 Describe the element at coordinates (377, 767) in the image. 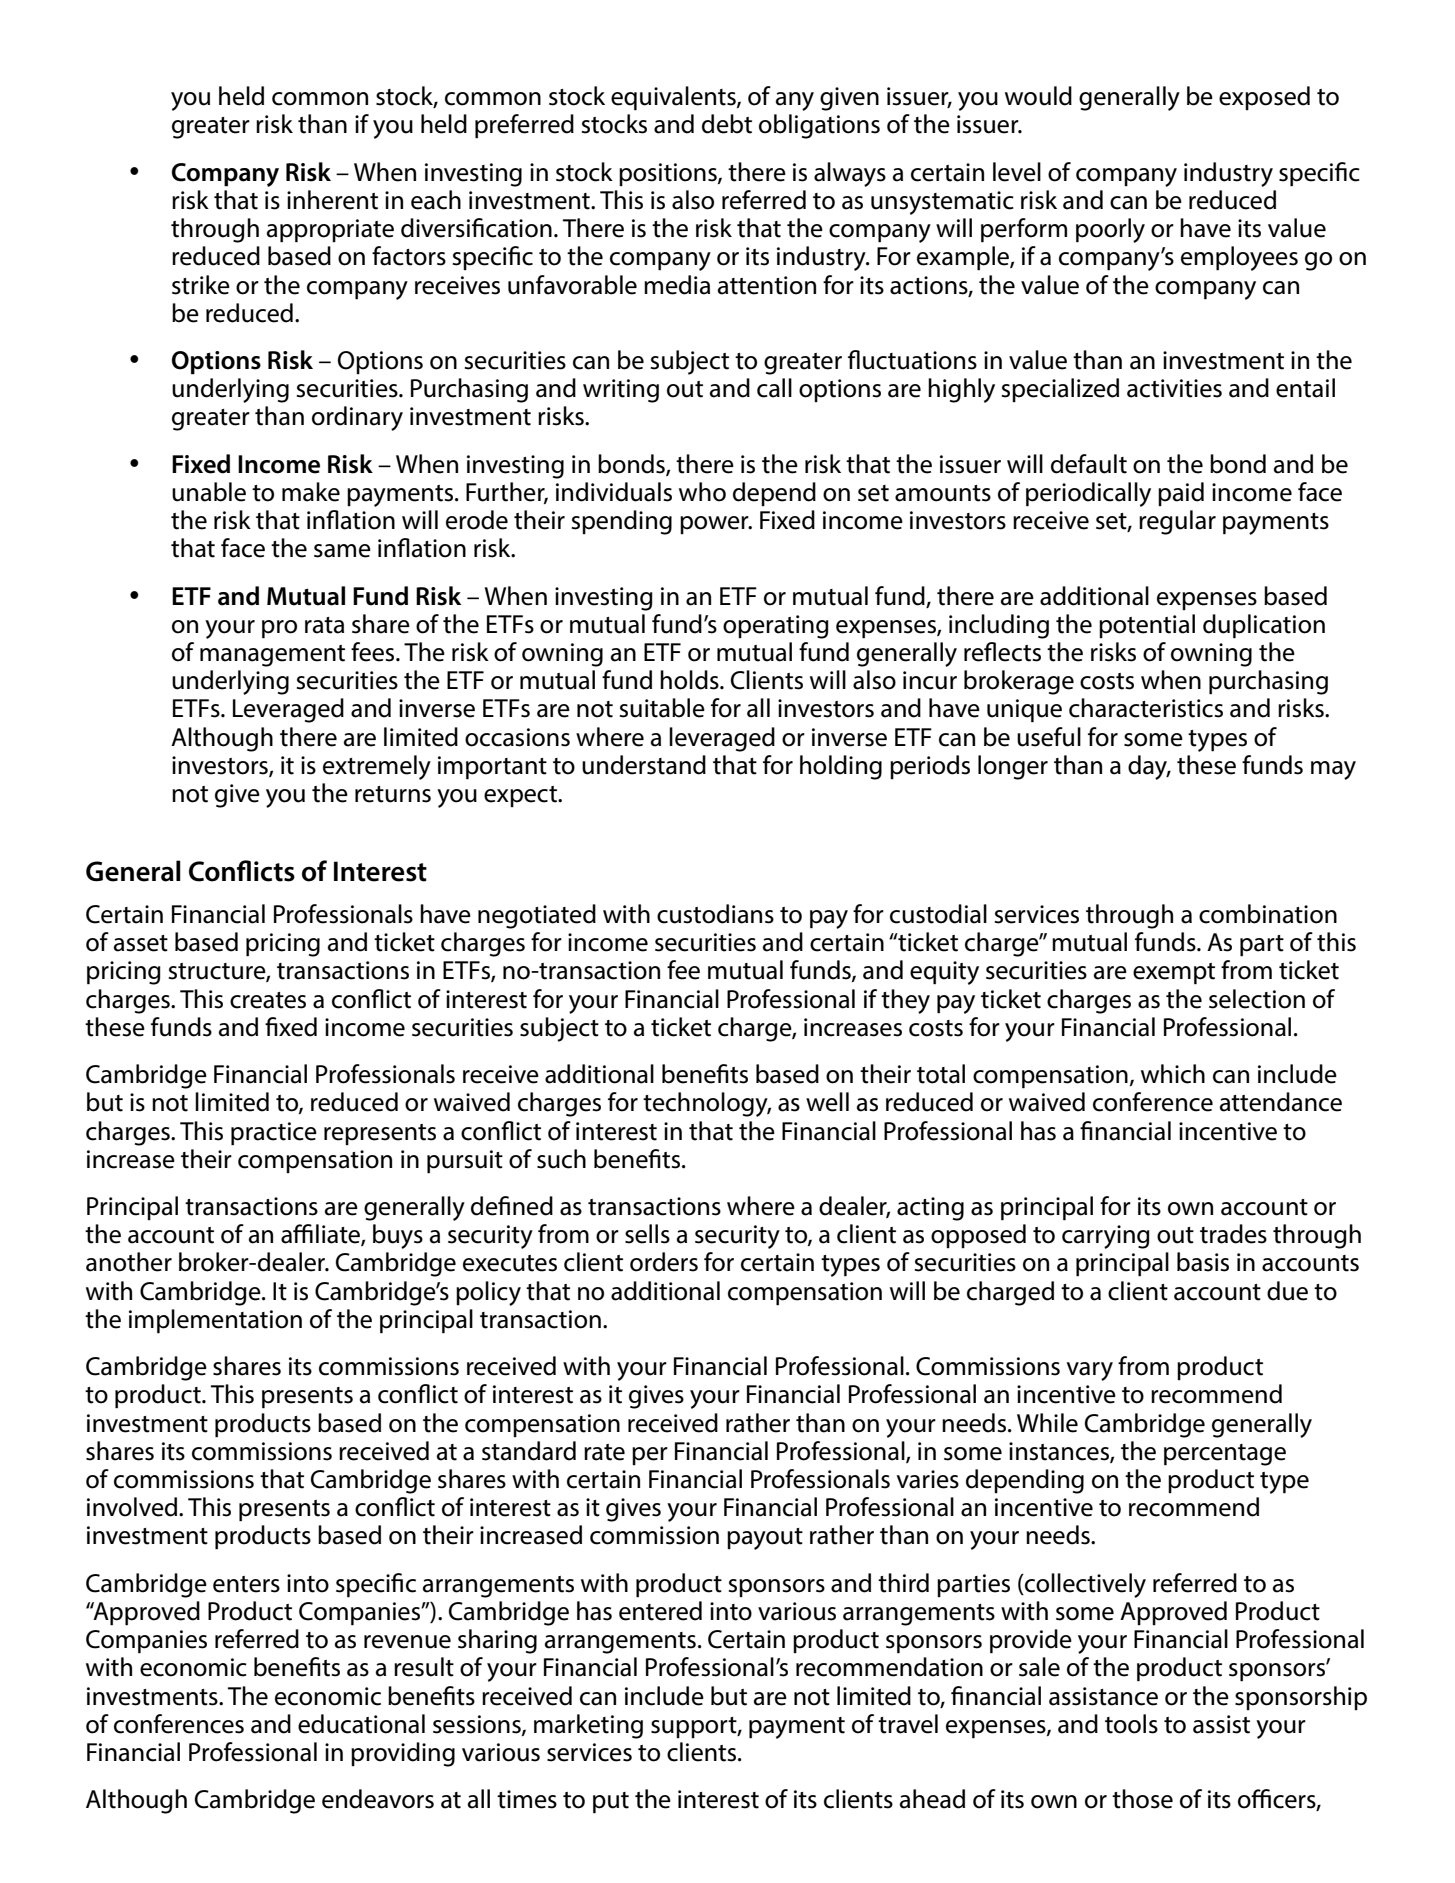

I see `extremely` at that location.
